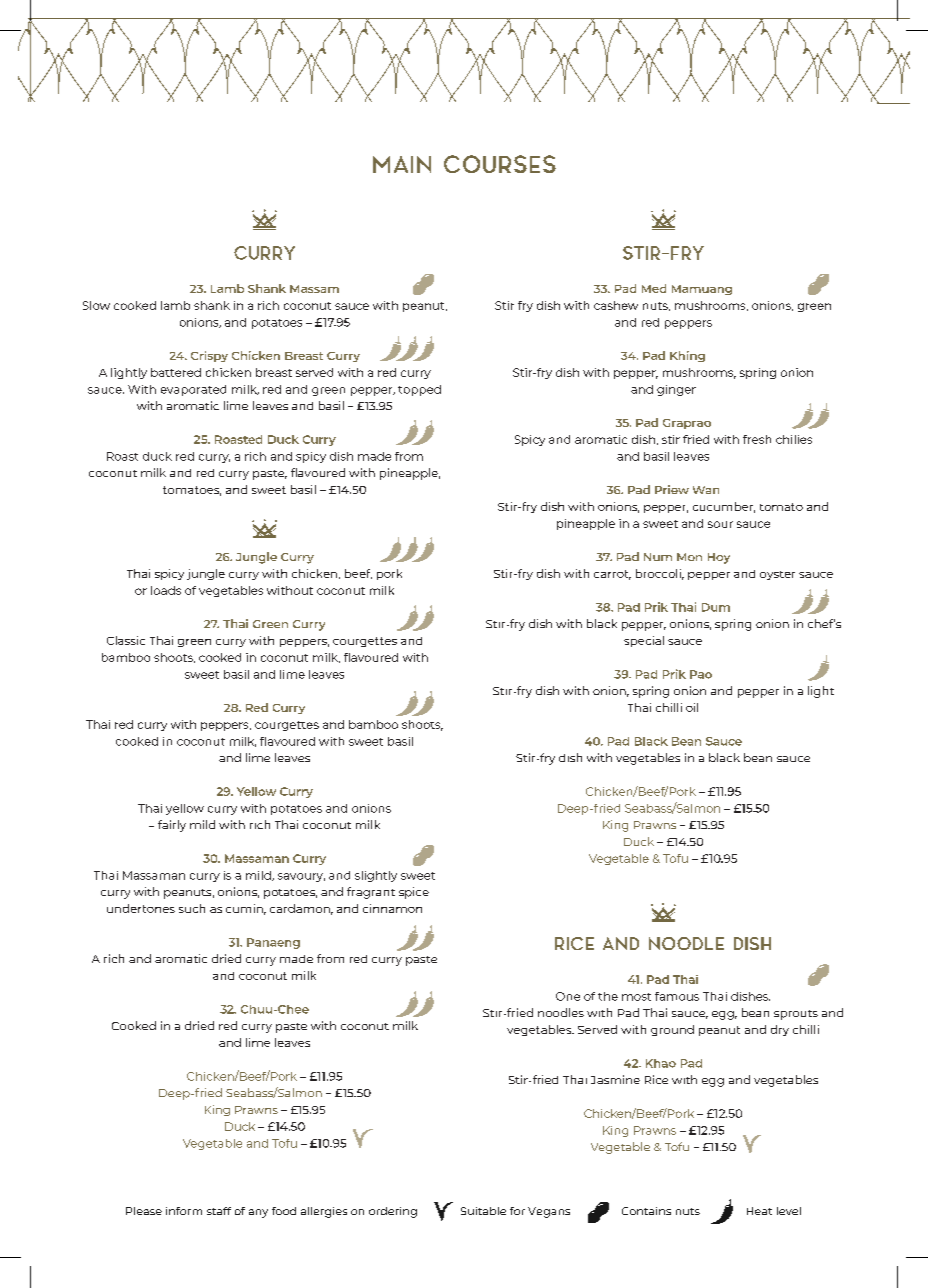 This screenshot has height=1288, width=928. I want to click on Slow, so click(96, 305).
